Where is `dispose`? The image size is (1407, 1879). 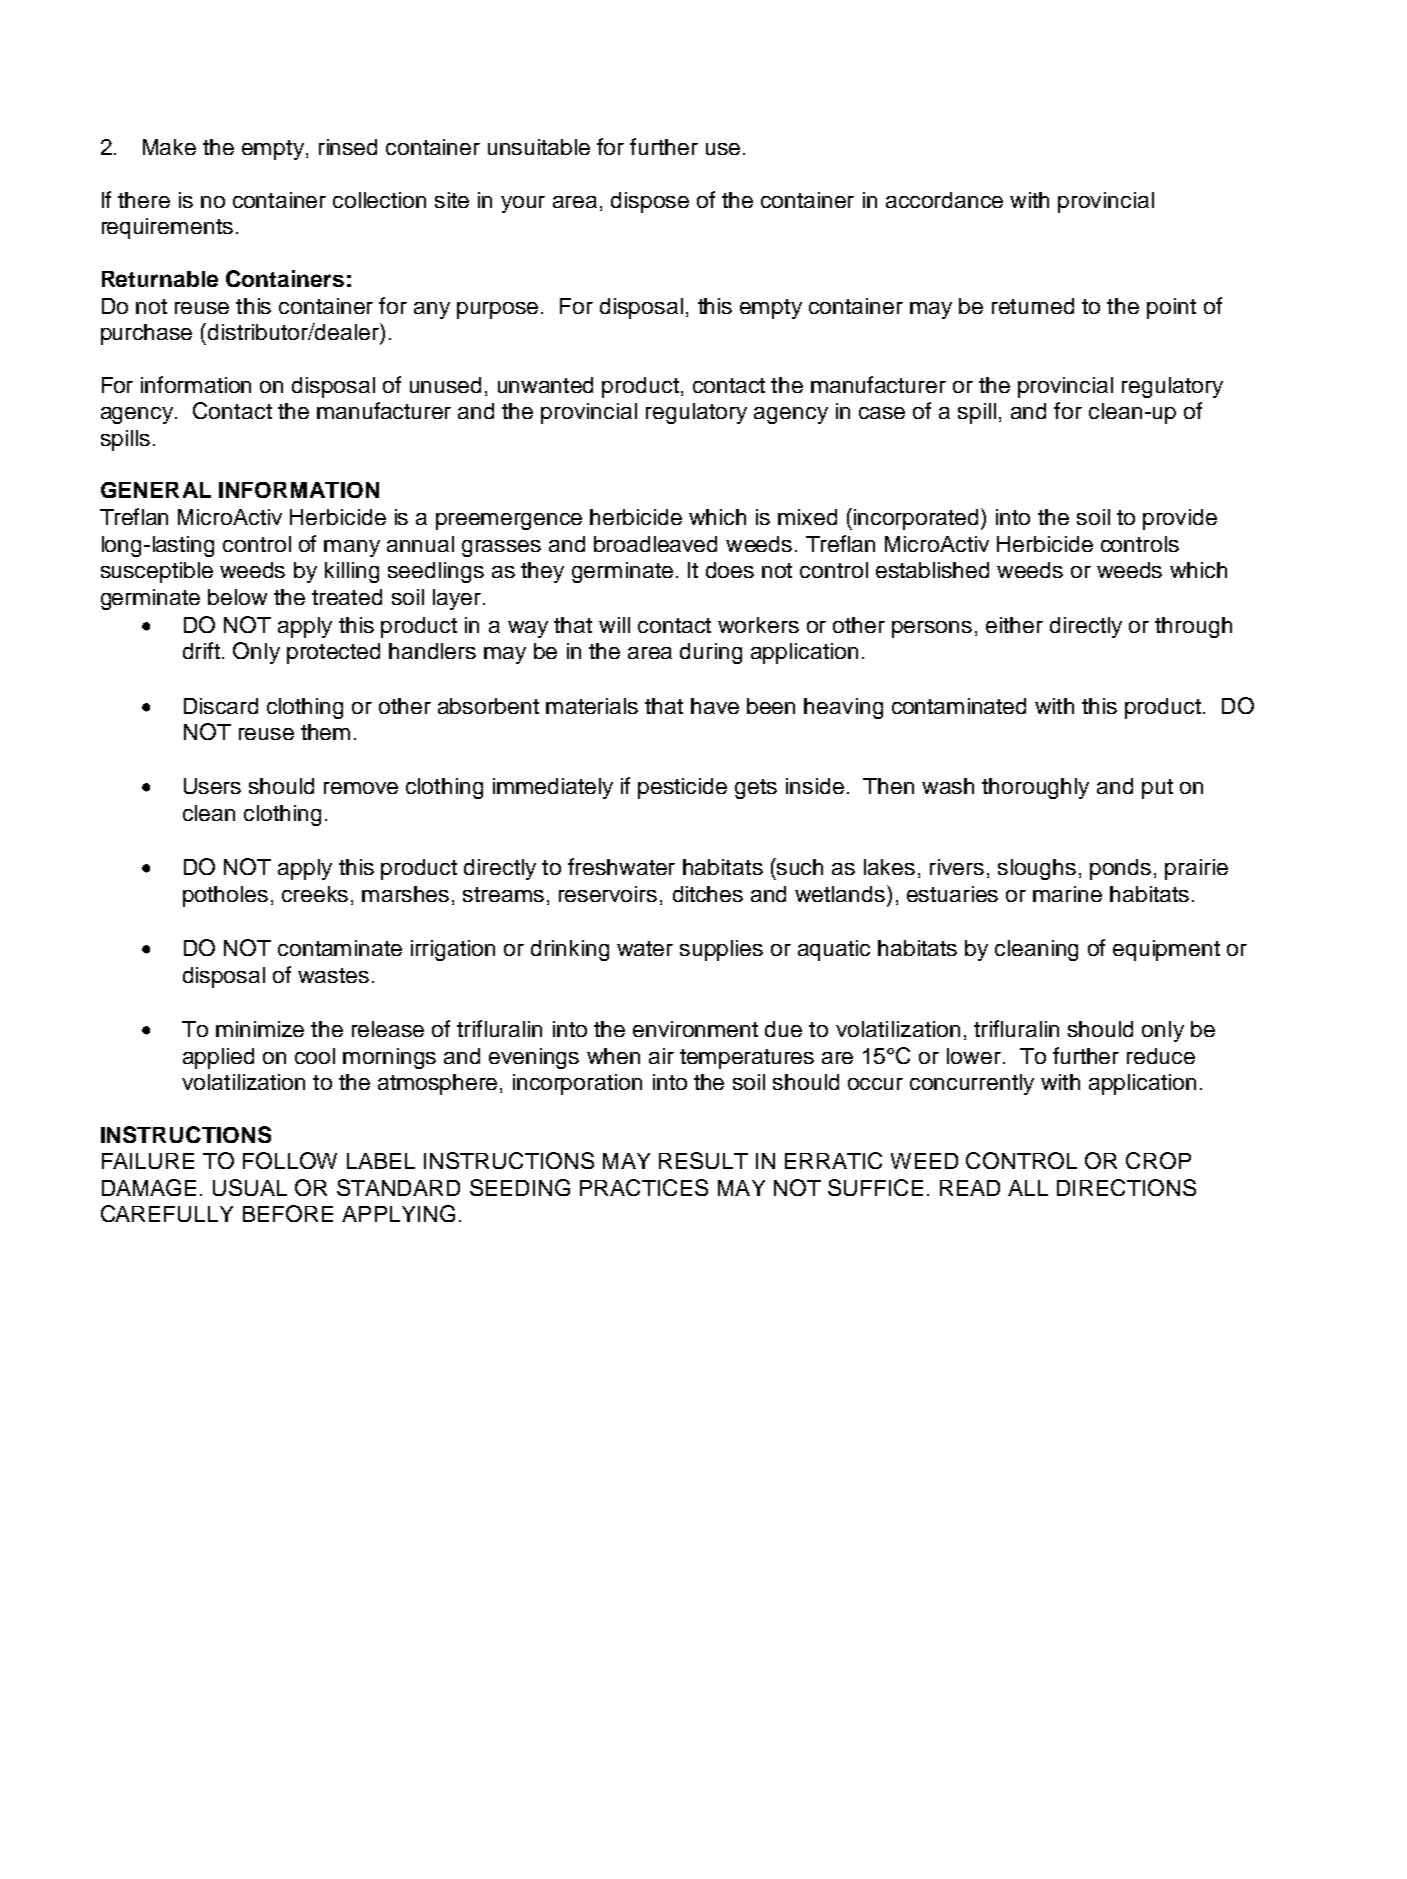 dispose is located at coordinates (650, 202).
